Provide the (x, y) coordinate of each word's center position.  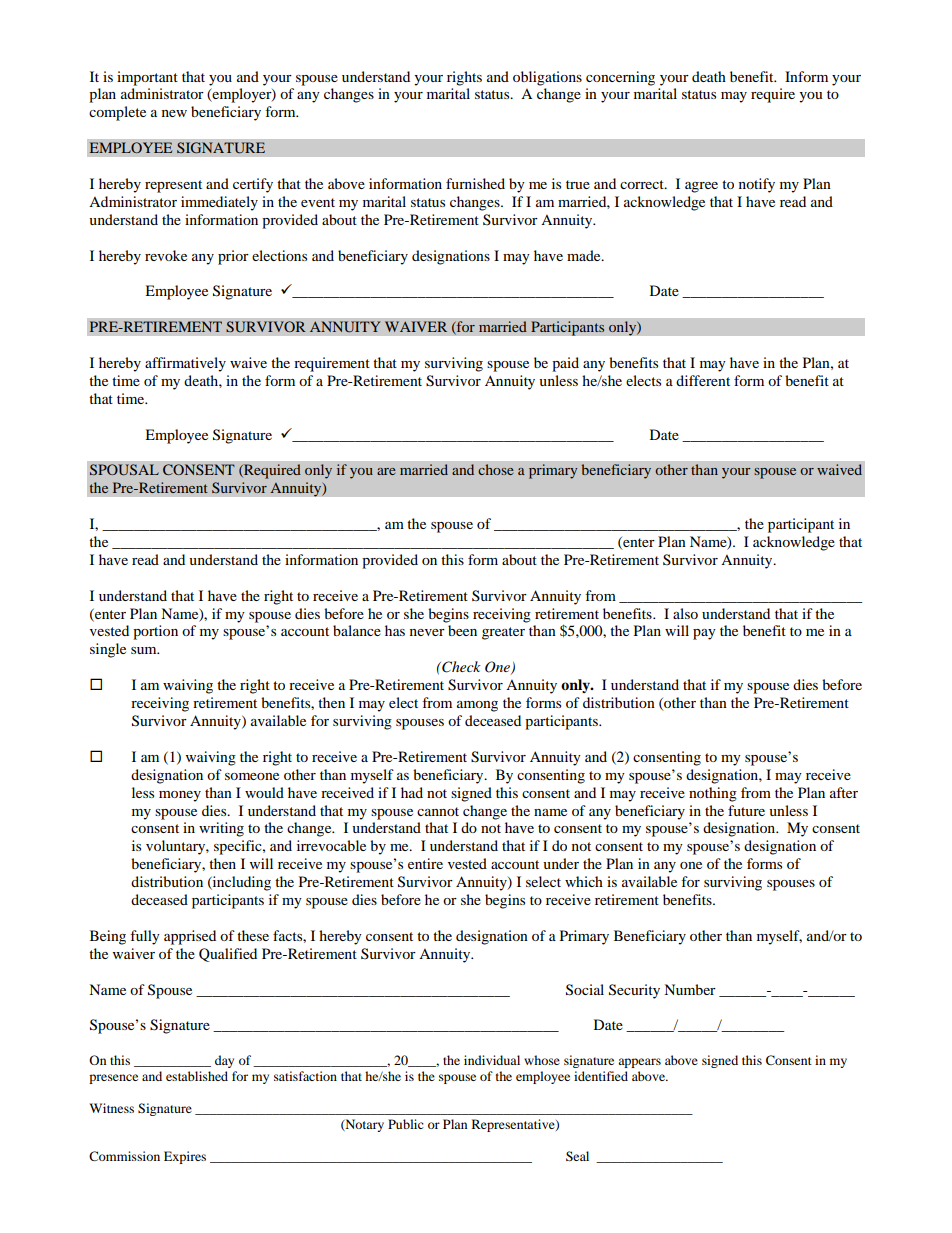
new (174, 113)
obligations (547, 78)
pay (704, 634)
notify (757, 185)
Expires (185, 1157)
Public (406, 1124)
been (462, 630)
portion (155, 632)
